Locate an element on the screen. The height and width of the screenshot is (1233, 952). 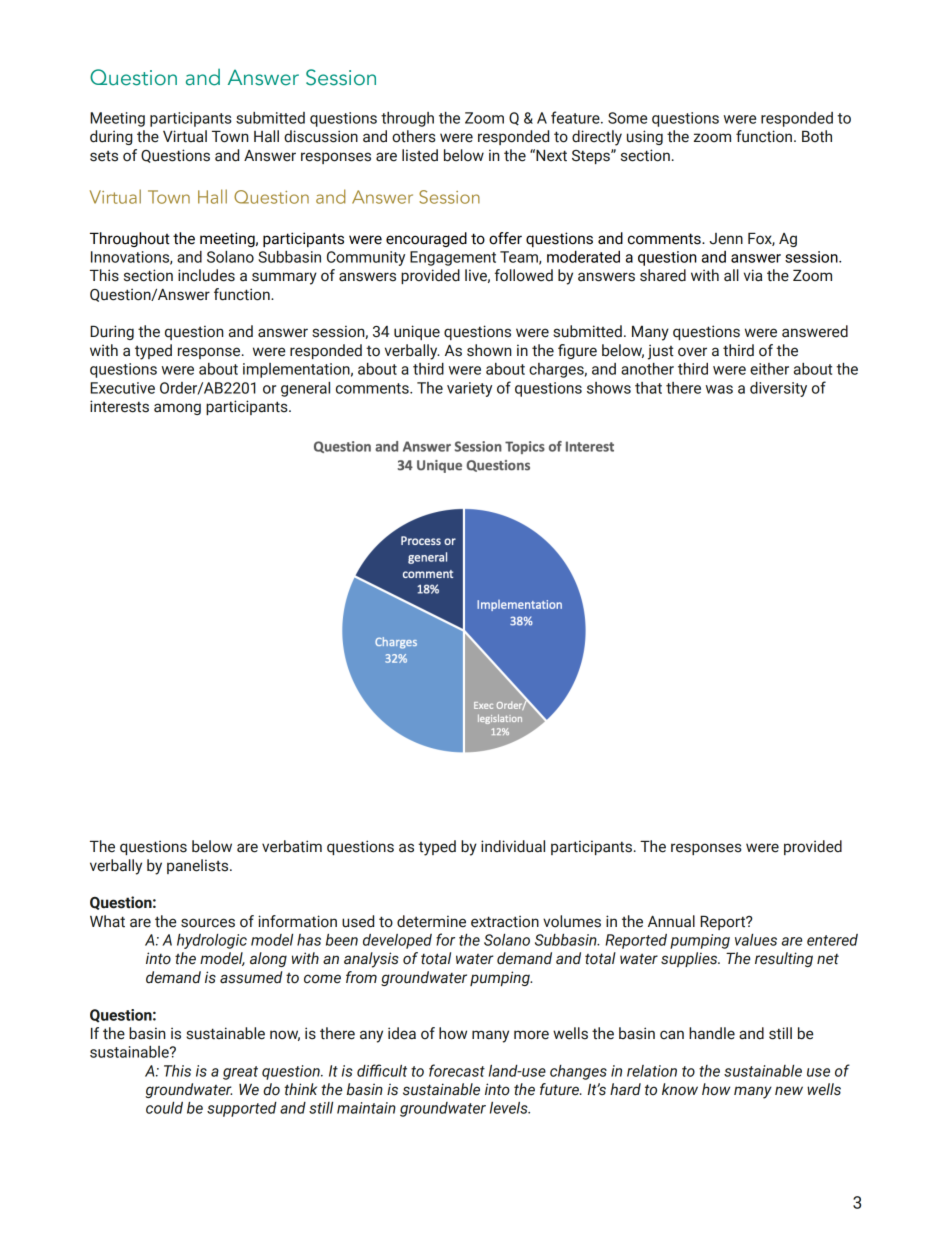
listed is located at coordinates (420, 155).
